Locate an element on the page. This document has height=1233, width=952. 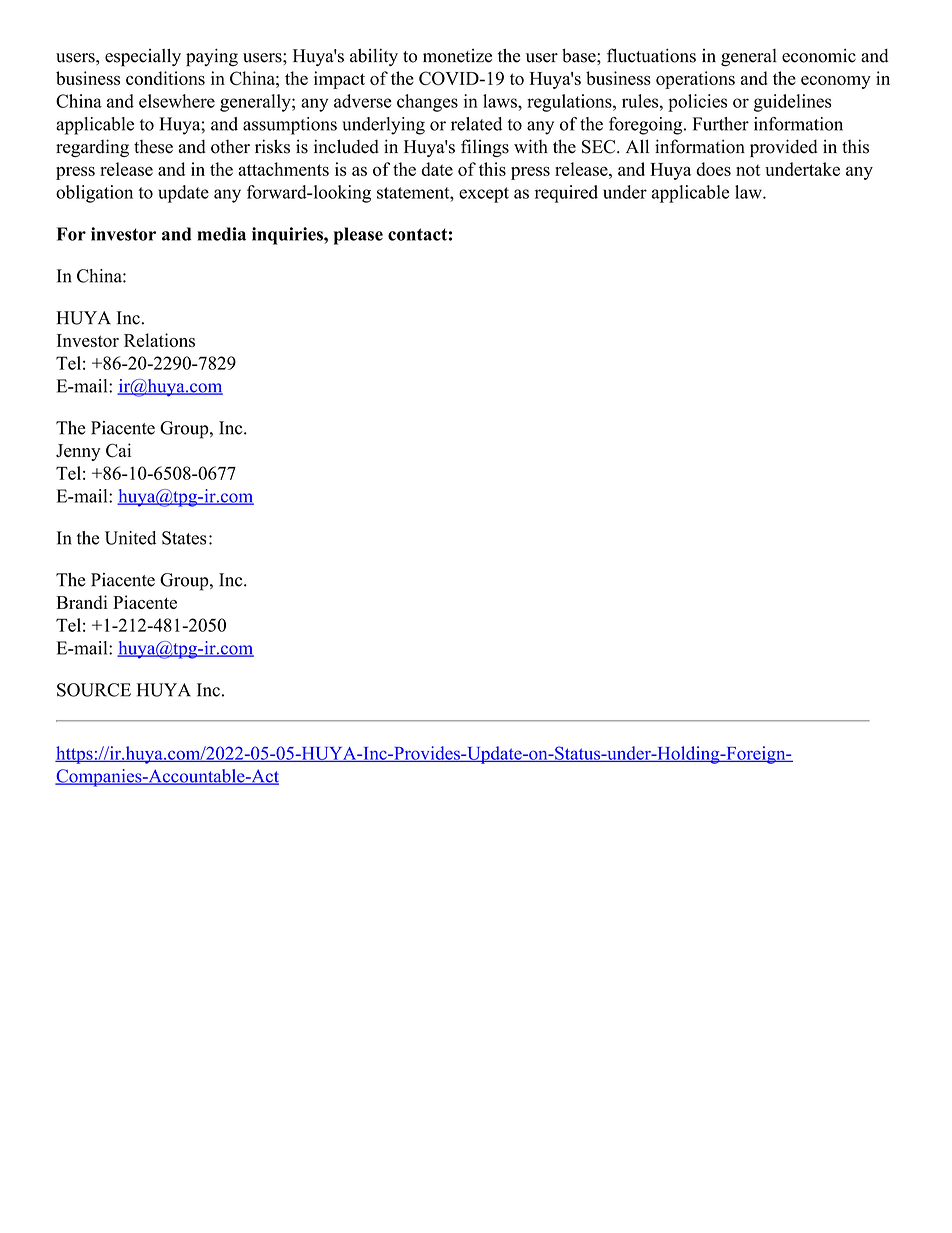
media is located at coordinates (221, 234).
